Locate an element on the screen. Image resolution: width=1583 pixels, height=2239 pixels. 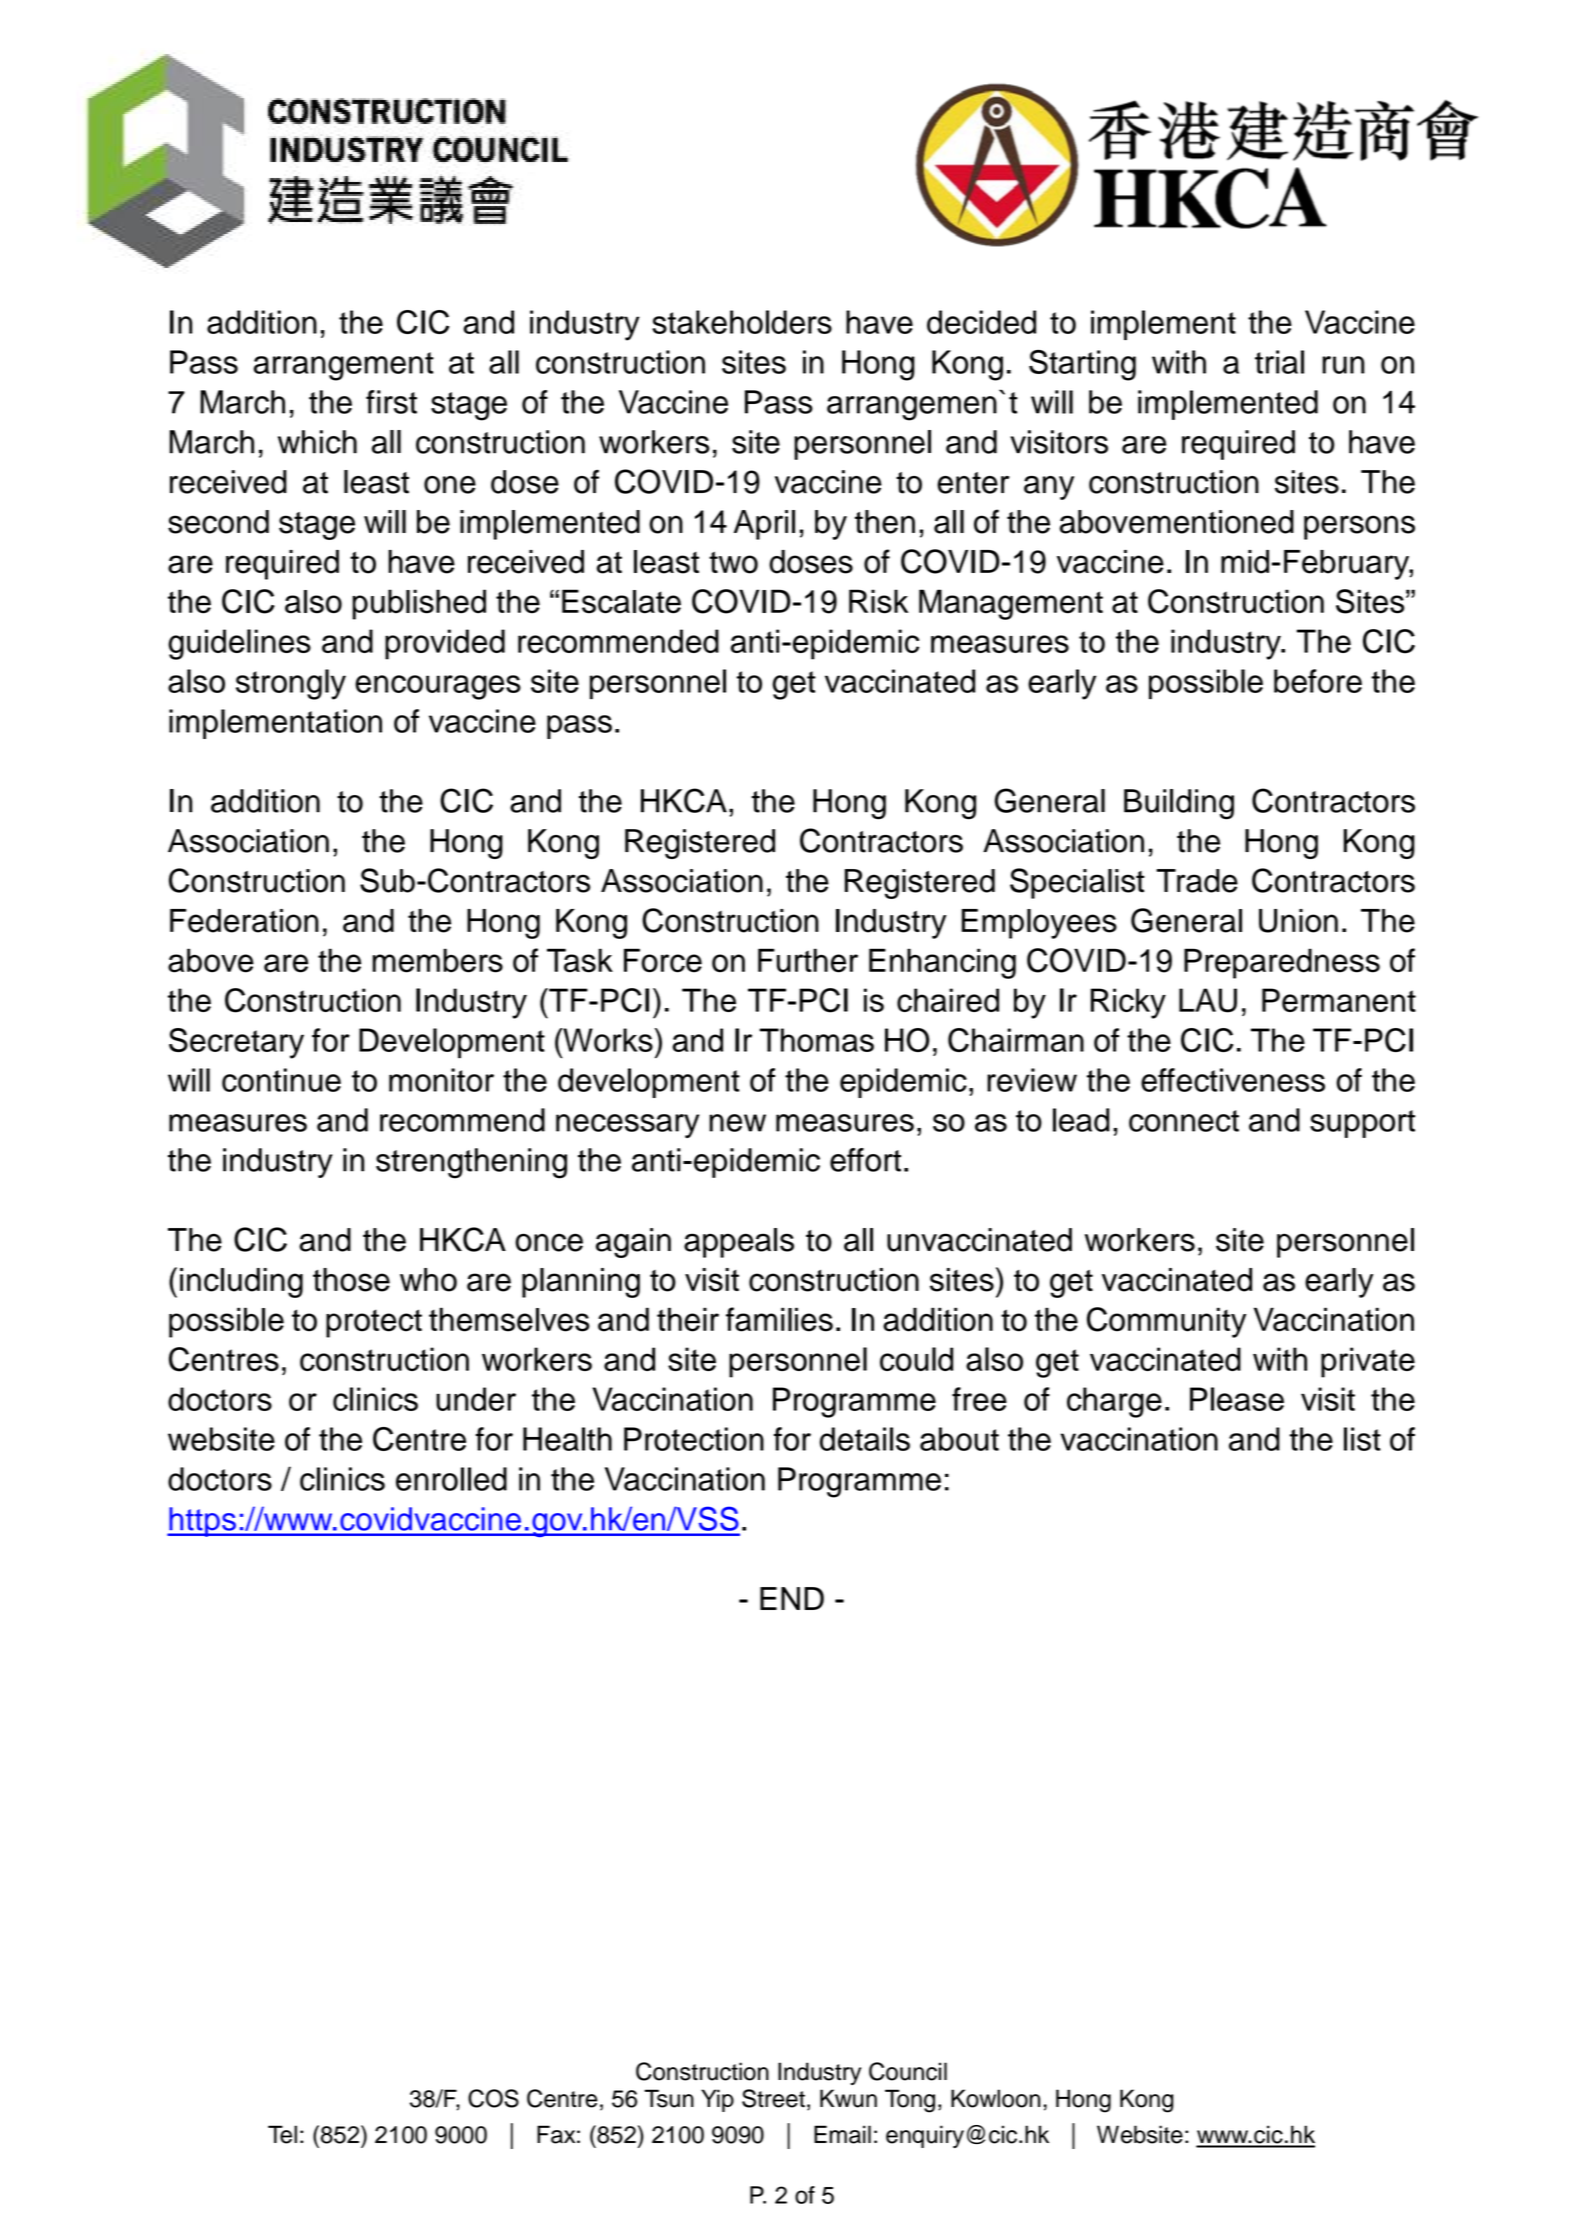
stakeholders is located at coordinates (742, 322).
